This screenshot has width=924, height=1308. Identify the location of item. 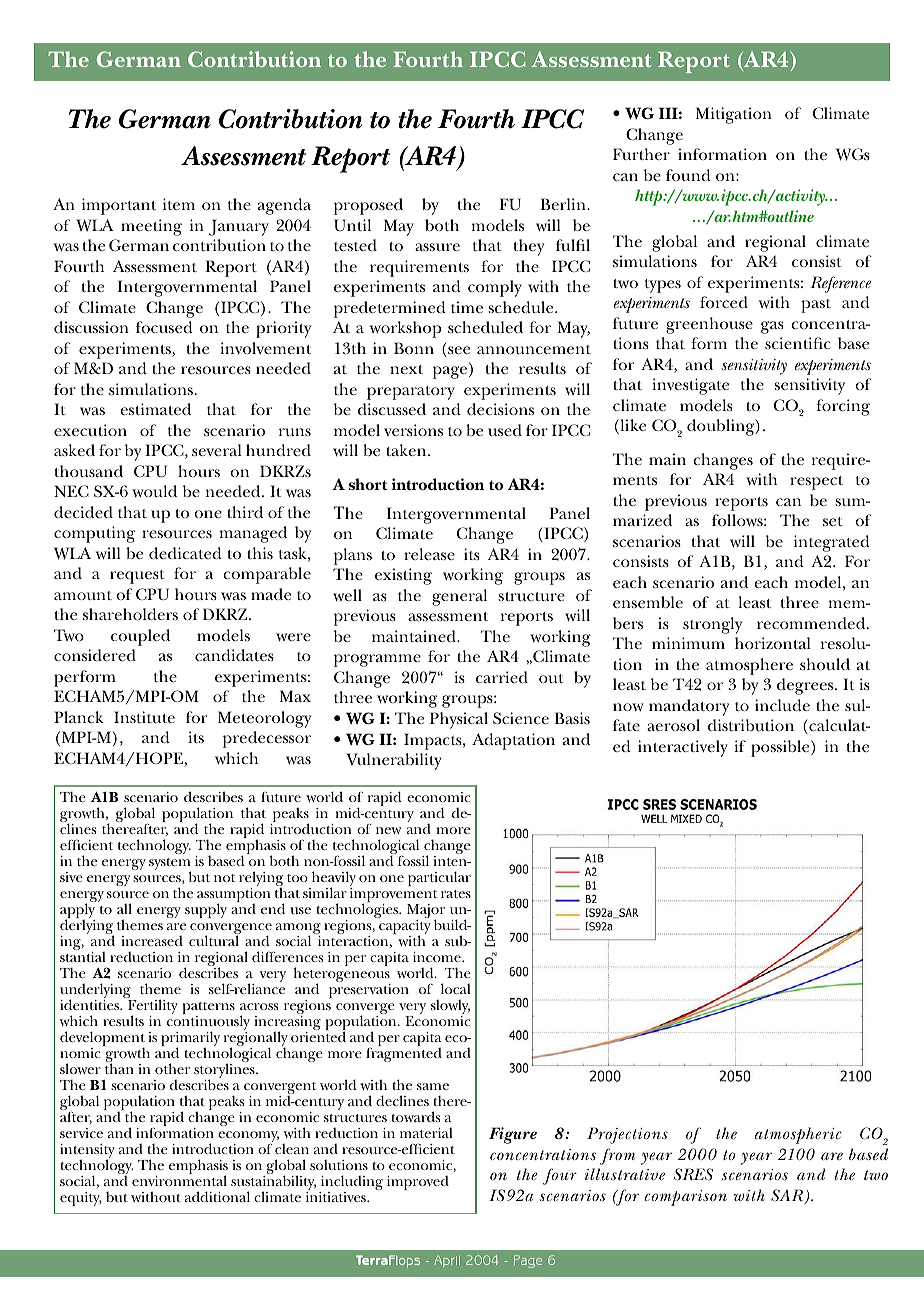
(179, 204).
